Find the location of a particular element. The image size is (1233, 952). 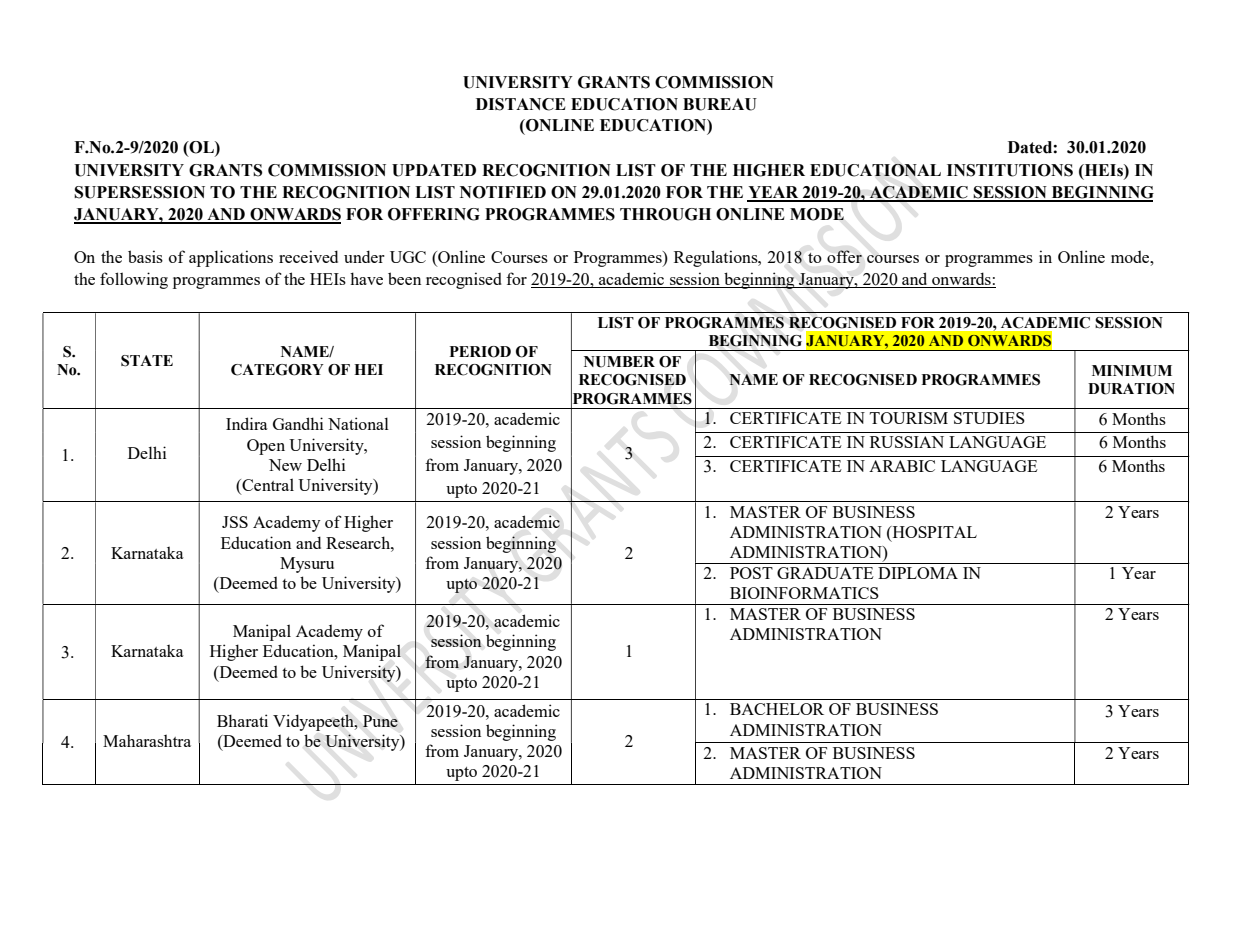

BACHELOR is located at coordinates (777, 709).
